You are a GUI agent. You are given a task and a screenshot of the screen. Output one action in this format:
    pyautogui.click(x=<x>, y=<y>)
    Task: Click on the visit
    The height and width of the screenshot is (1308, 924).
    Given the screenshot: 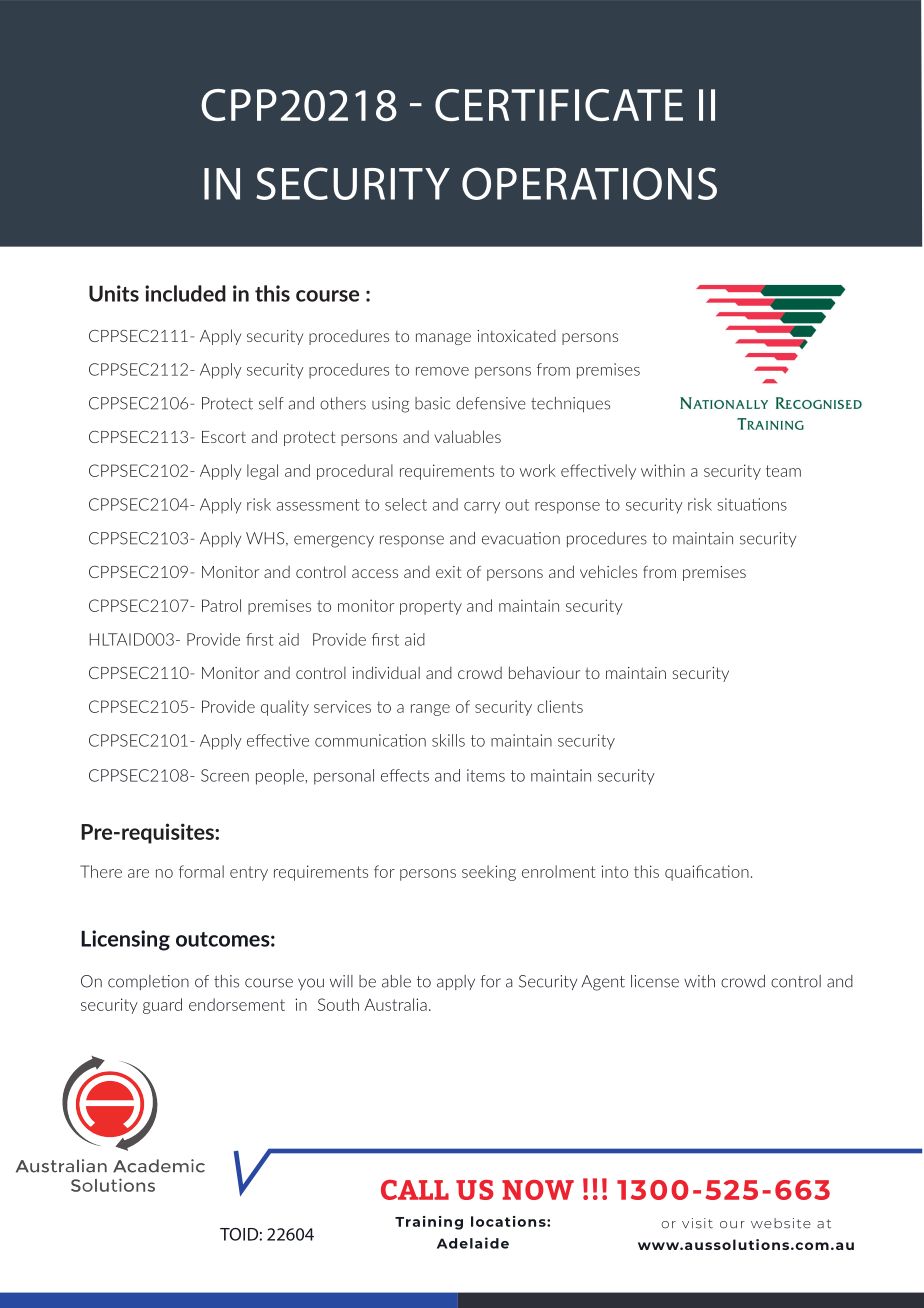 What is the action you would take?
    pyautogui.click(x=697, y=1223)
